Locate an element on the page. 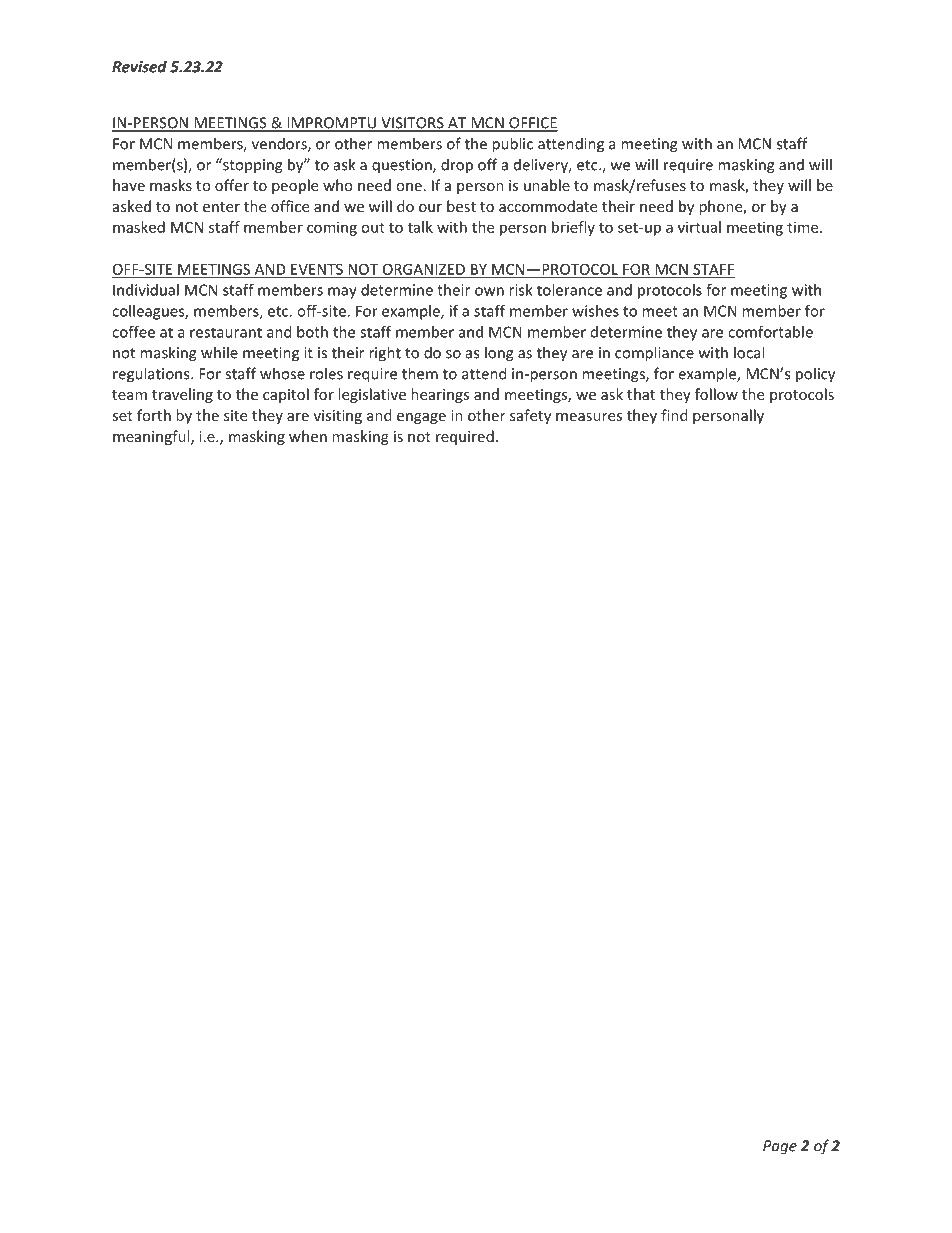 The width and height of the document is (952, 1233). Page is located at coordinates (780, 1147).
